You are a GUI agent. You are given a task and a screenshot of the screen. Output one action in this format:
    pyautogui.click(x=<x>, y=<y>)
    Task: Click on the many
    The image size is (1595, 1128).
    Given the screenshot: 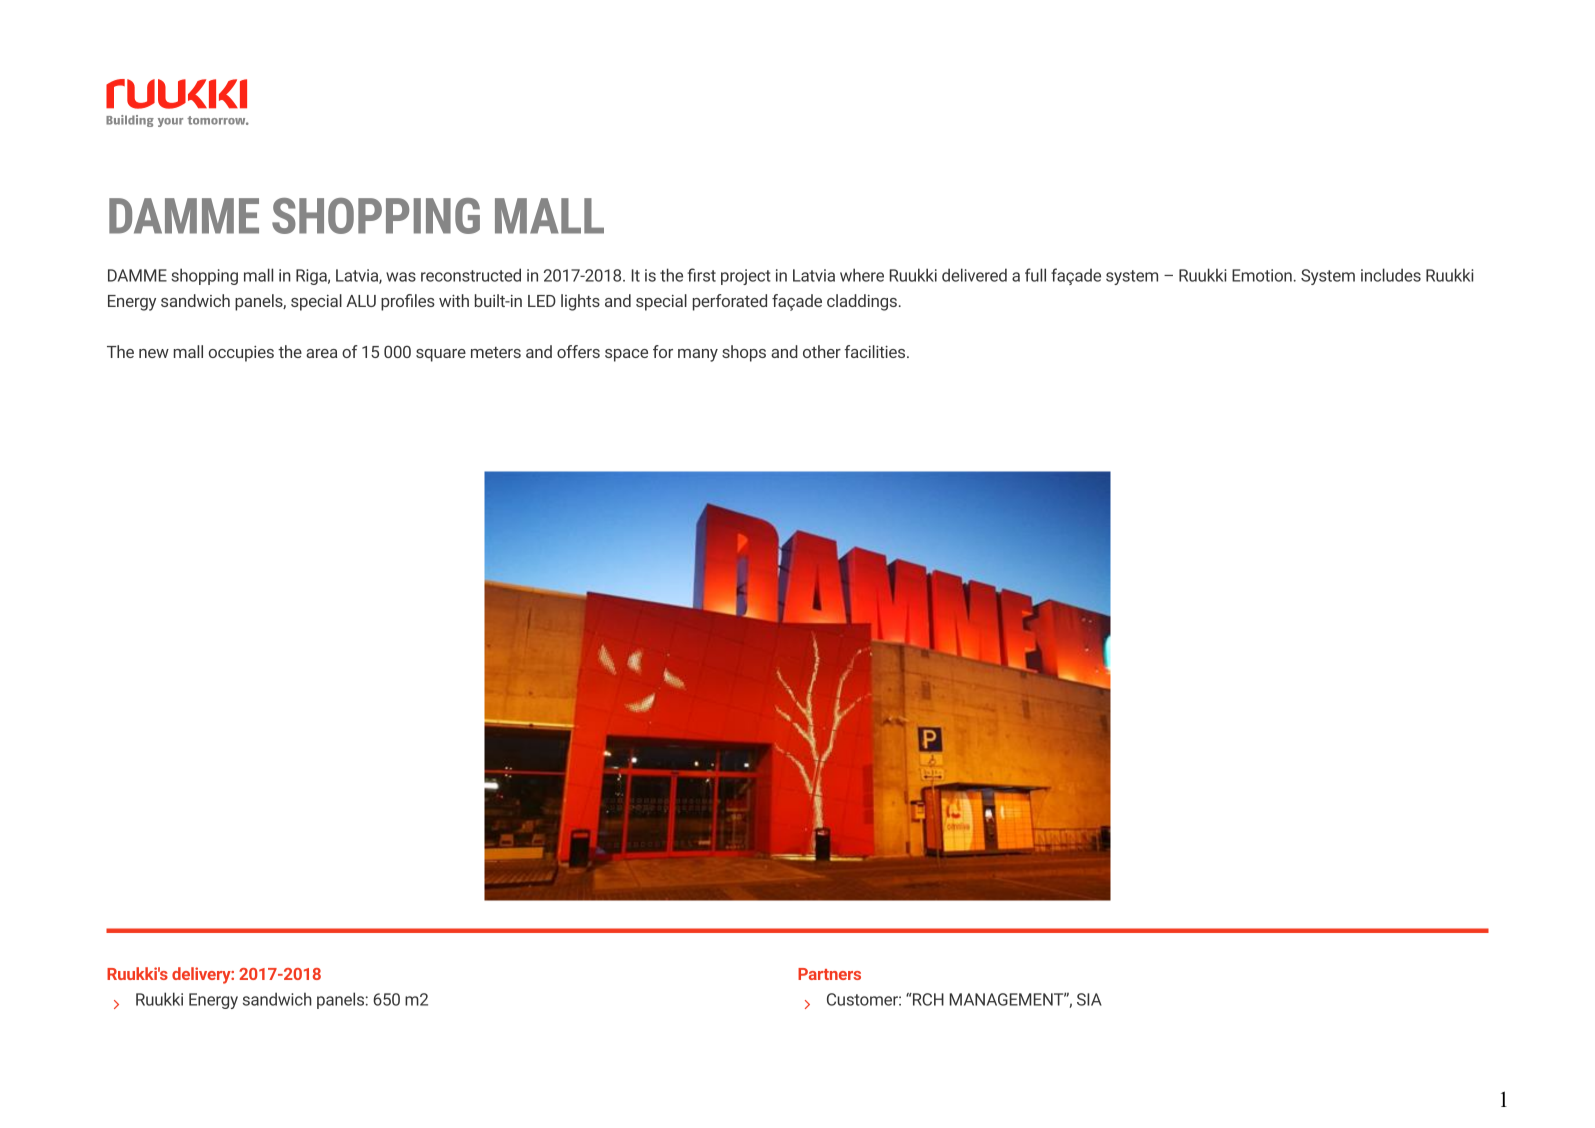 What is the action you would take?
    pyautogui.click(x=698, y=355)
